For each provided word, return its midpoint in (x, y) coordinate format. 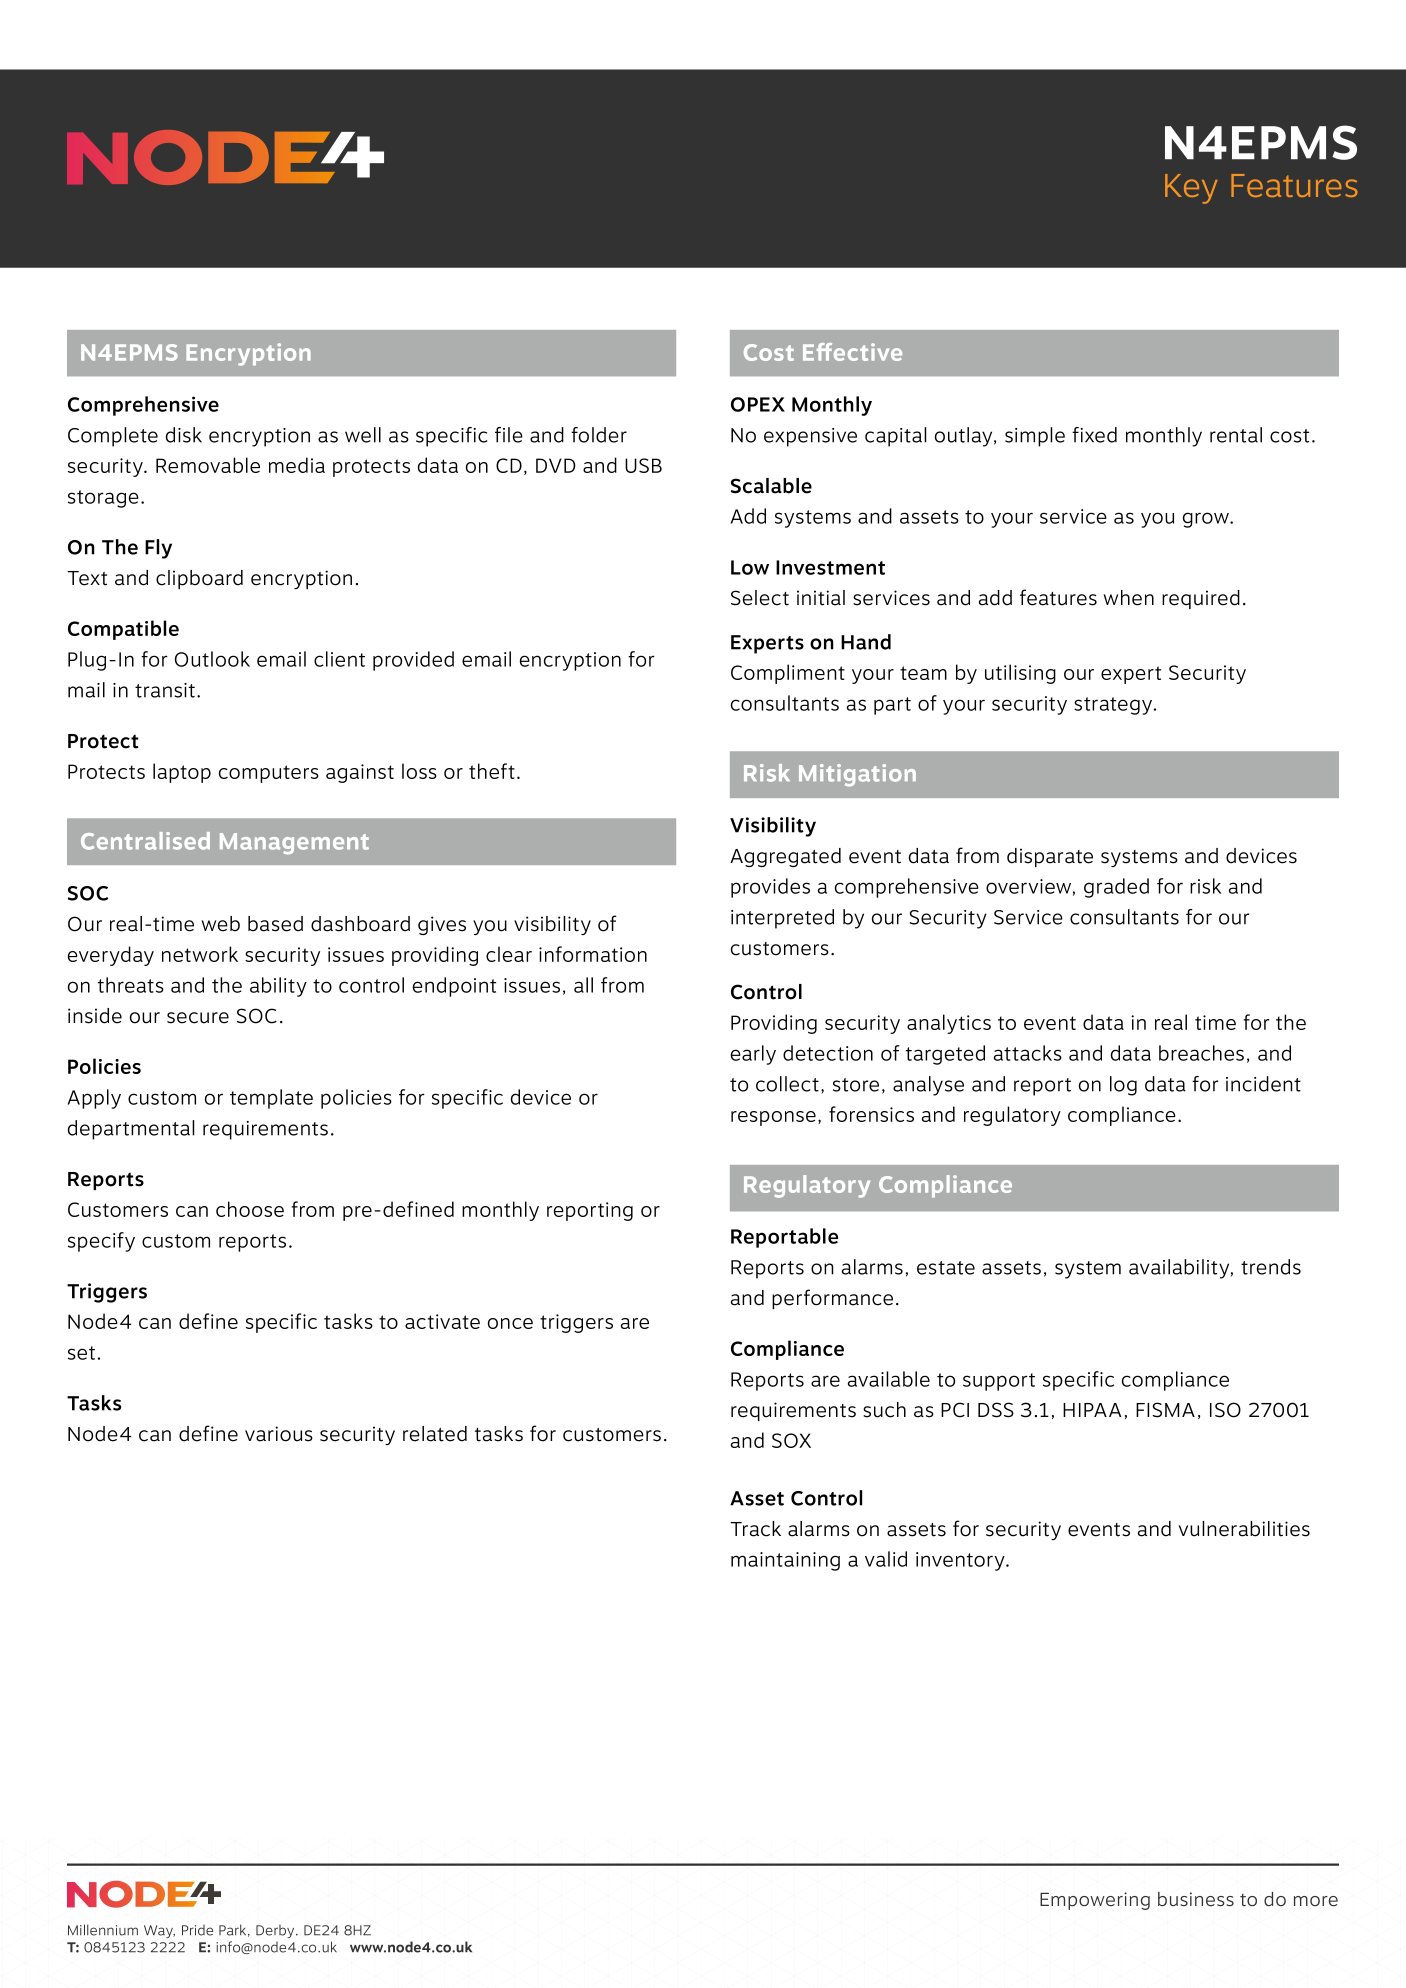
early (753, 1055)
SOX (791, 1440)
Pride (197, 1930)
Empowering (1095, 1901)
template (271, 1099)
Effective (852, 352)
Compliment (788, 674)
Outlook (212, 659)
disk (184, 435)
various (279, 1434)
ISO (1225, 1410)
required (1201, 599)
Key (1191, 189)
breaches (1201, 1053)
